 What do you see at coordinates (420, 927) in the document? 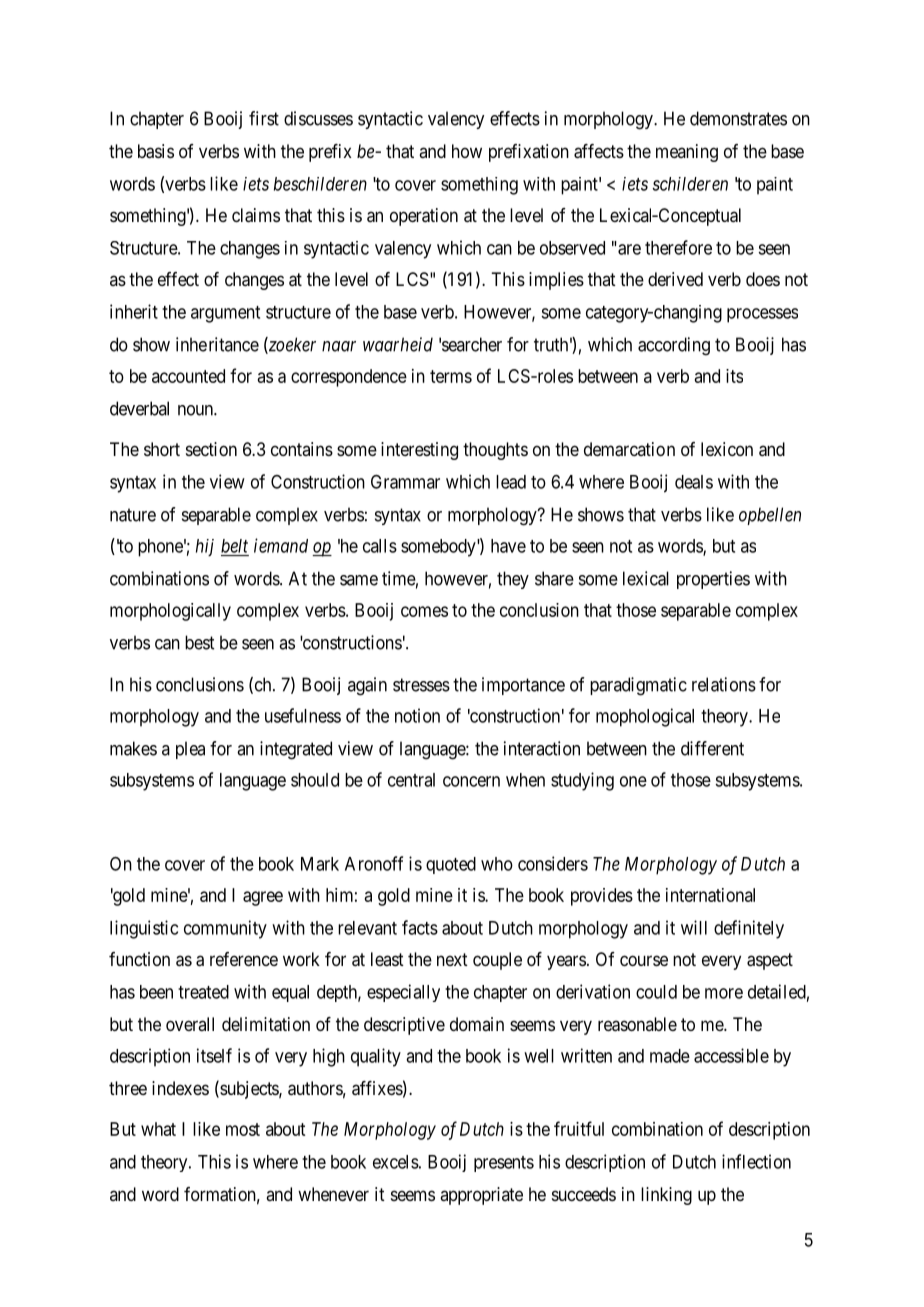
I see `facts` at bounding box center [420, 927].
